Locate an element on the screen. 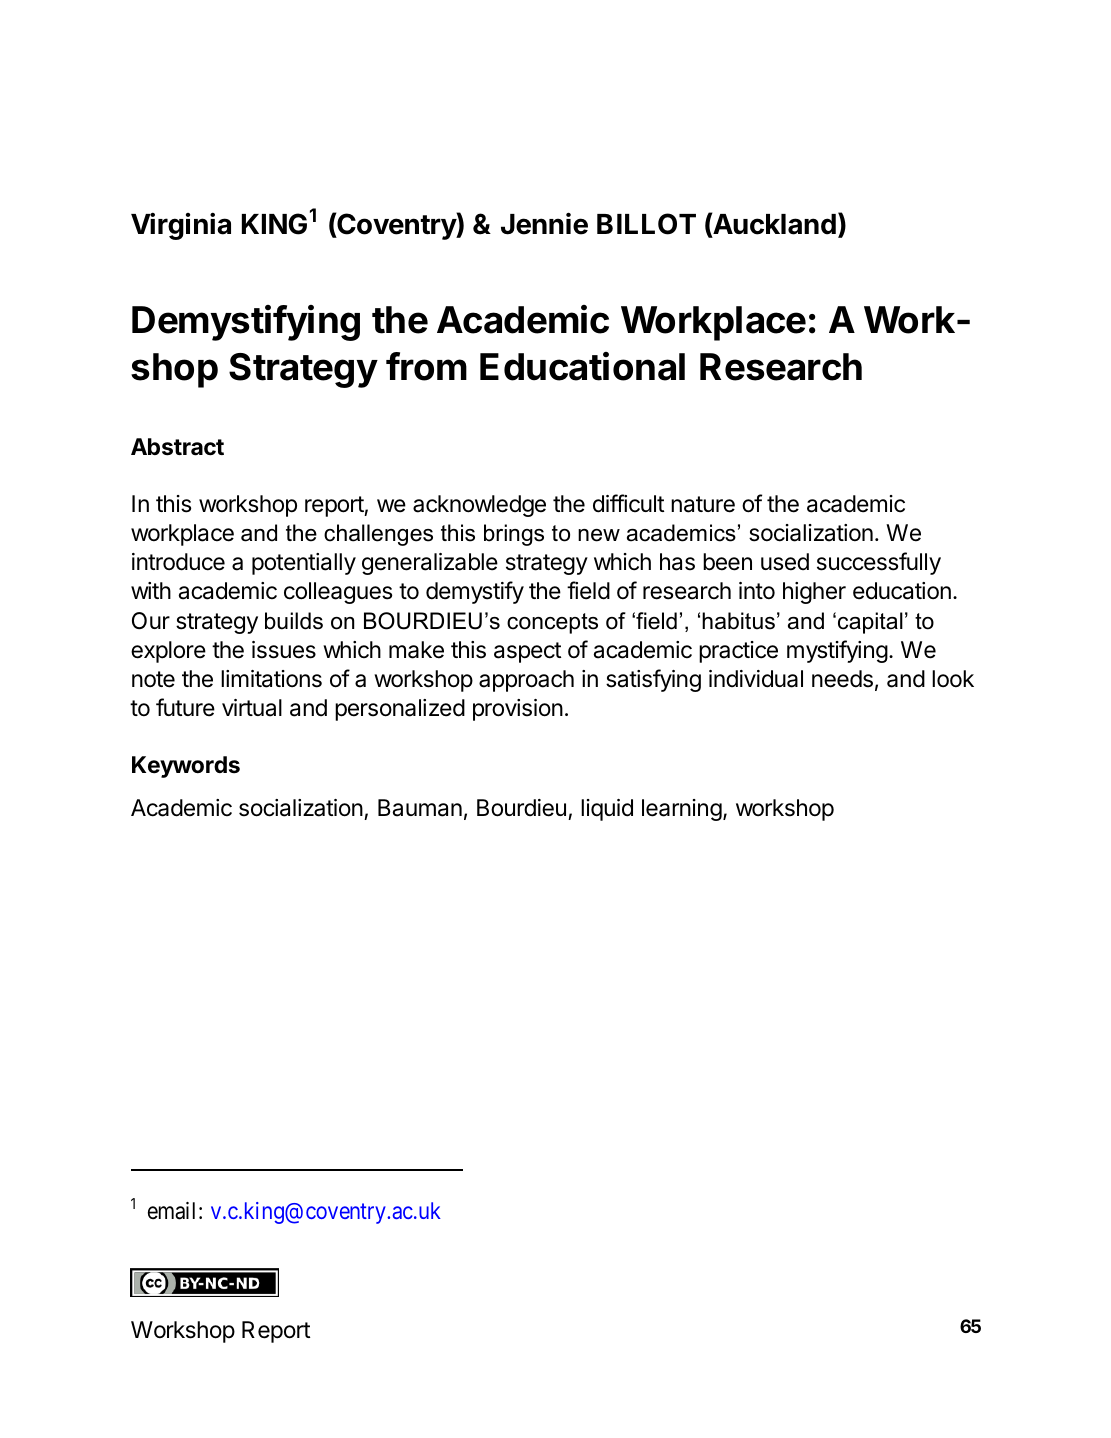 Image resolution: width=1111 pixels, height=1438 pixels. from is located at coordinates (426, 366).
